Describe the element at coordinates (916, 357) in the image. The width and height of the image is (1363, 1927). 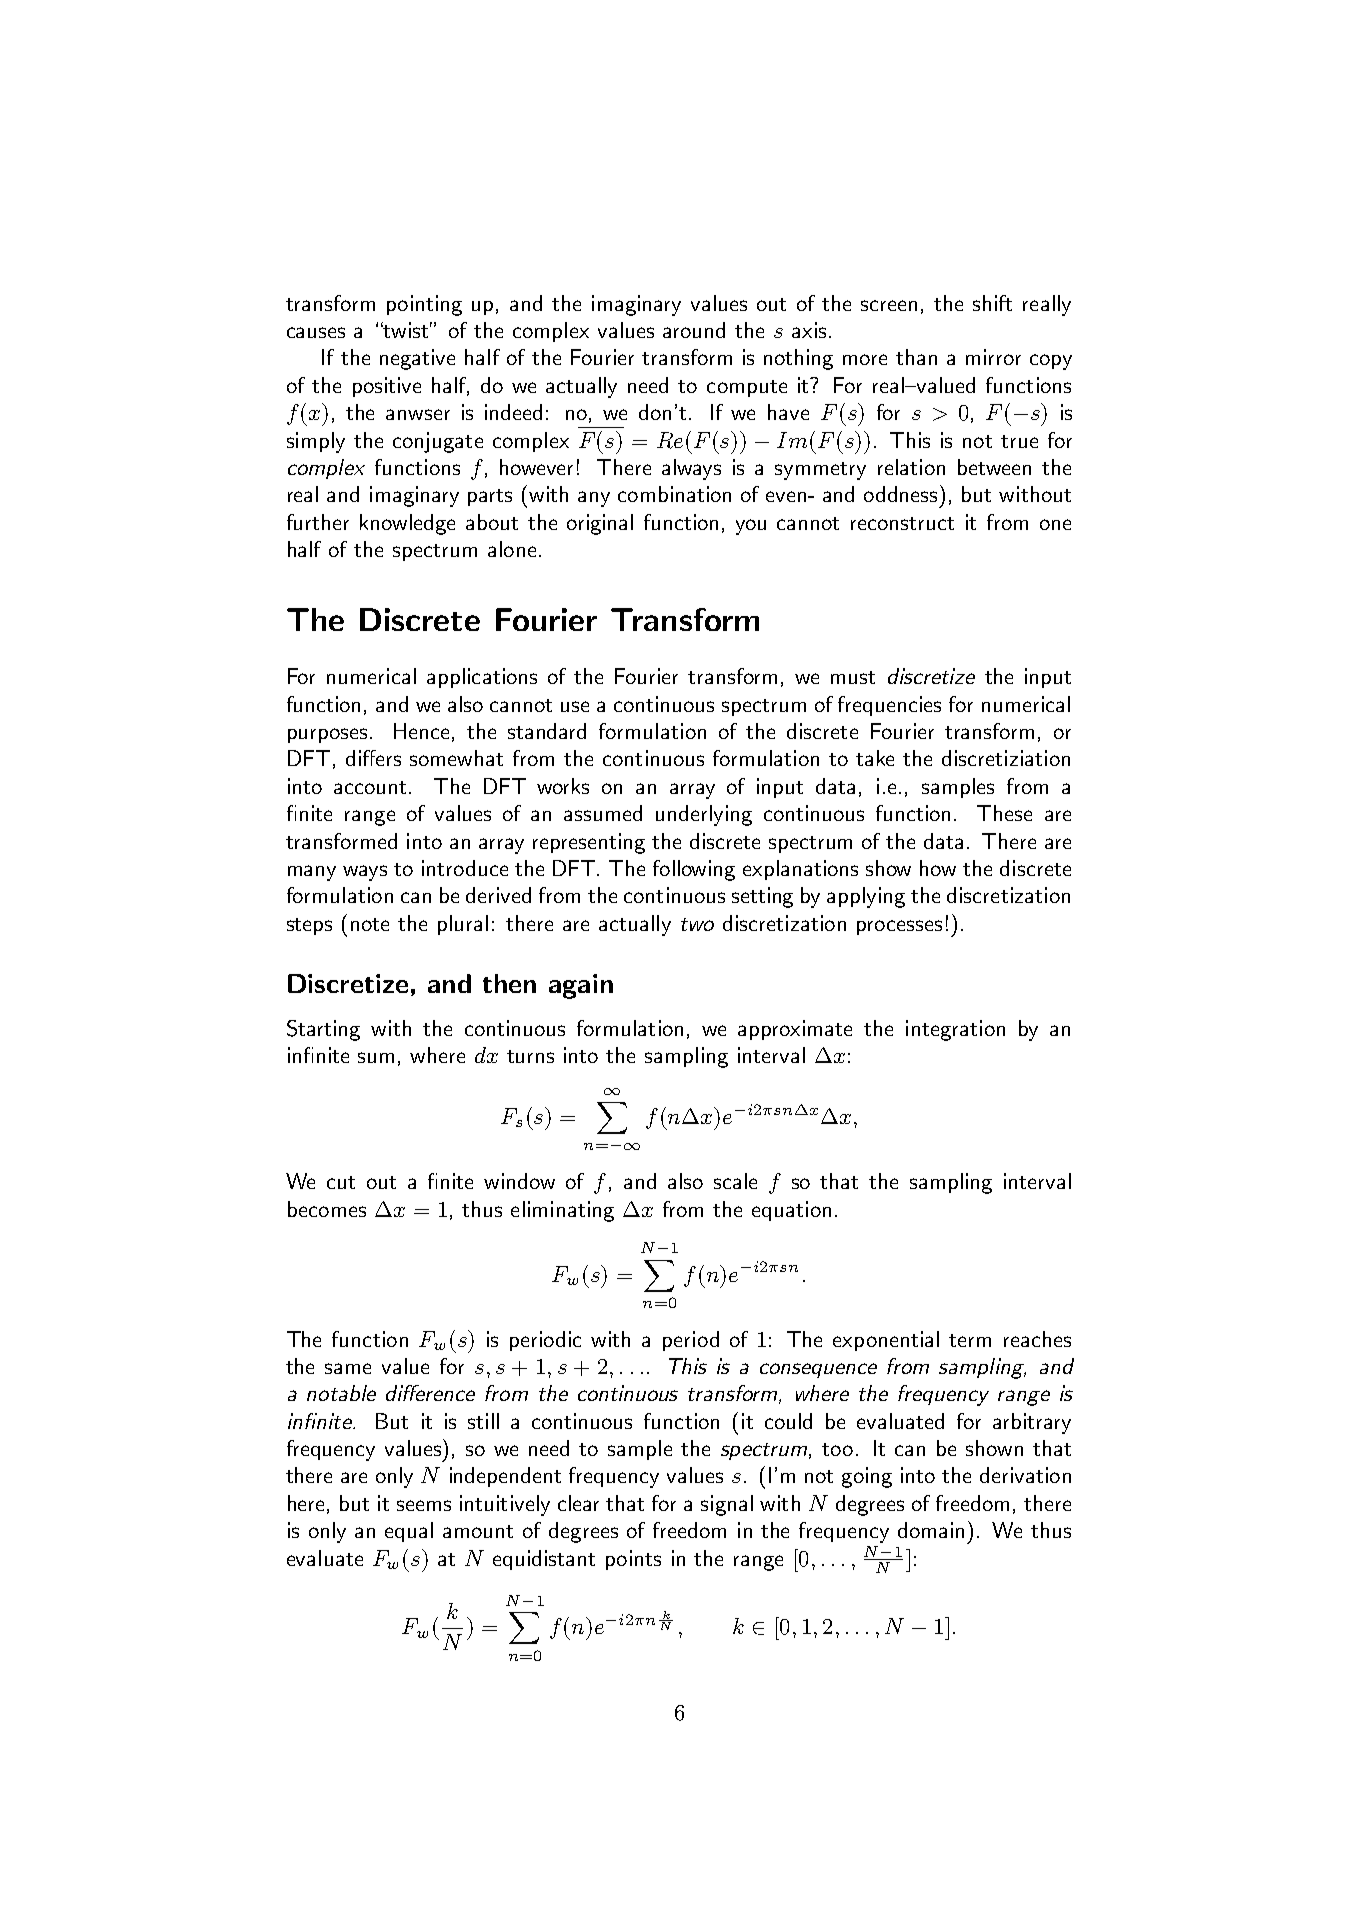
I see `than` at that location.
